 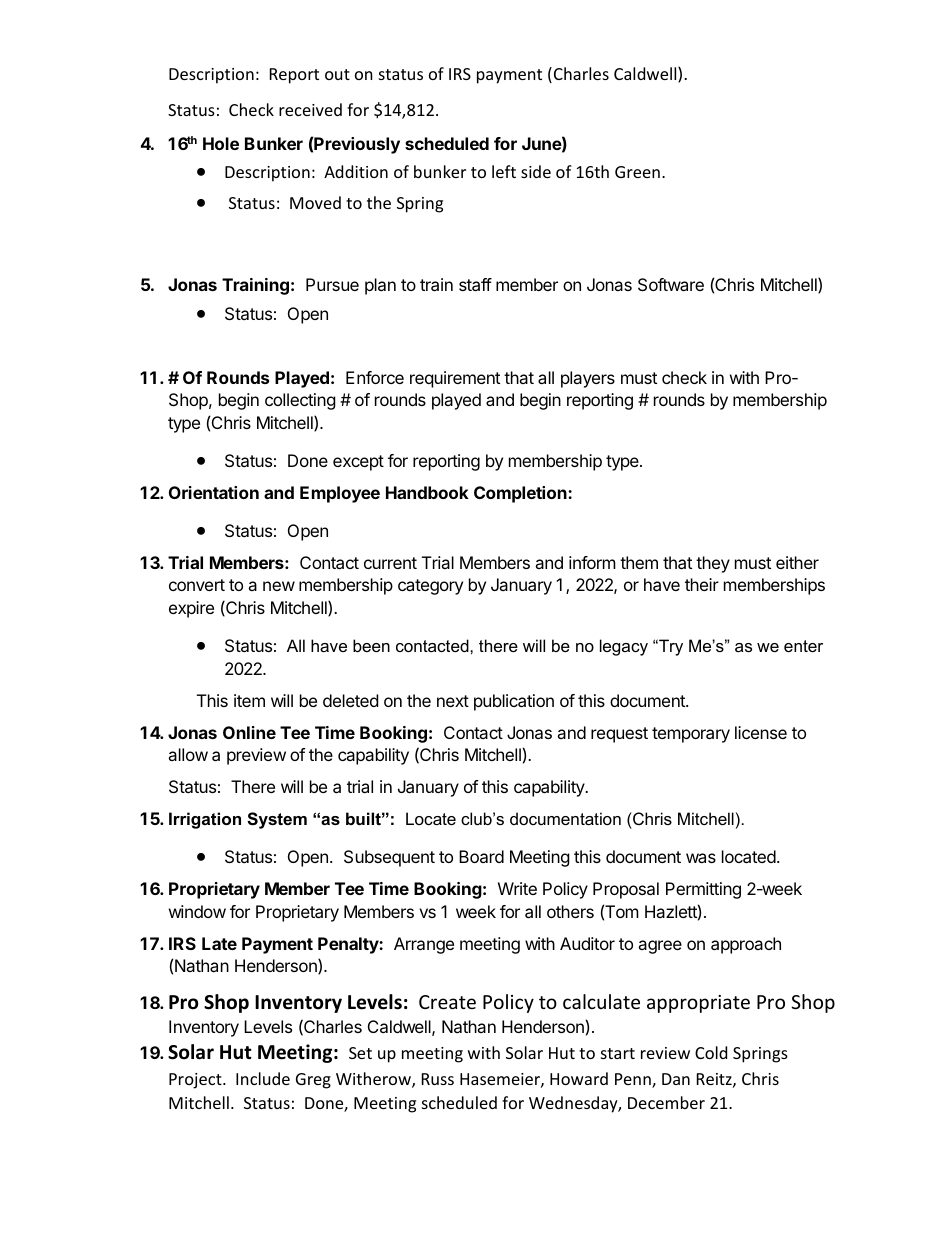 What do you see at coordinates (588, 379) in the screenshot?
I see `players` at bounding box center [588, 379].
